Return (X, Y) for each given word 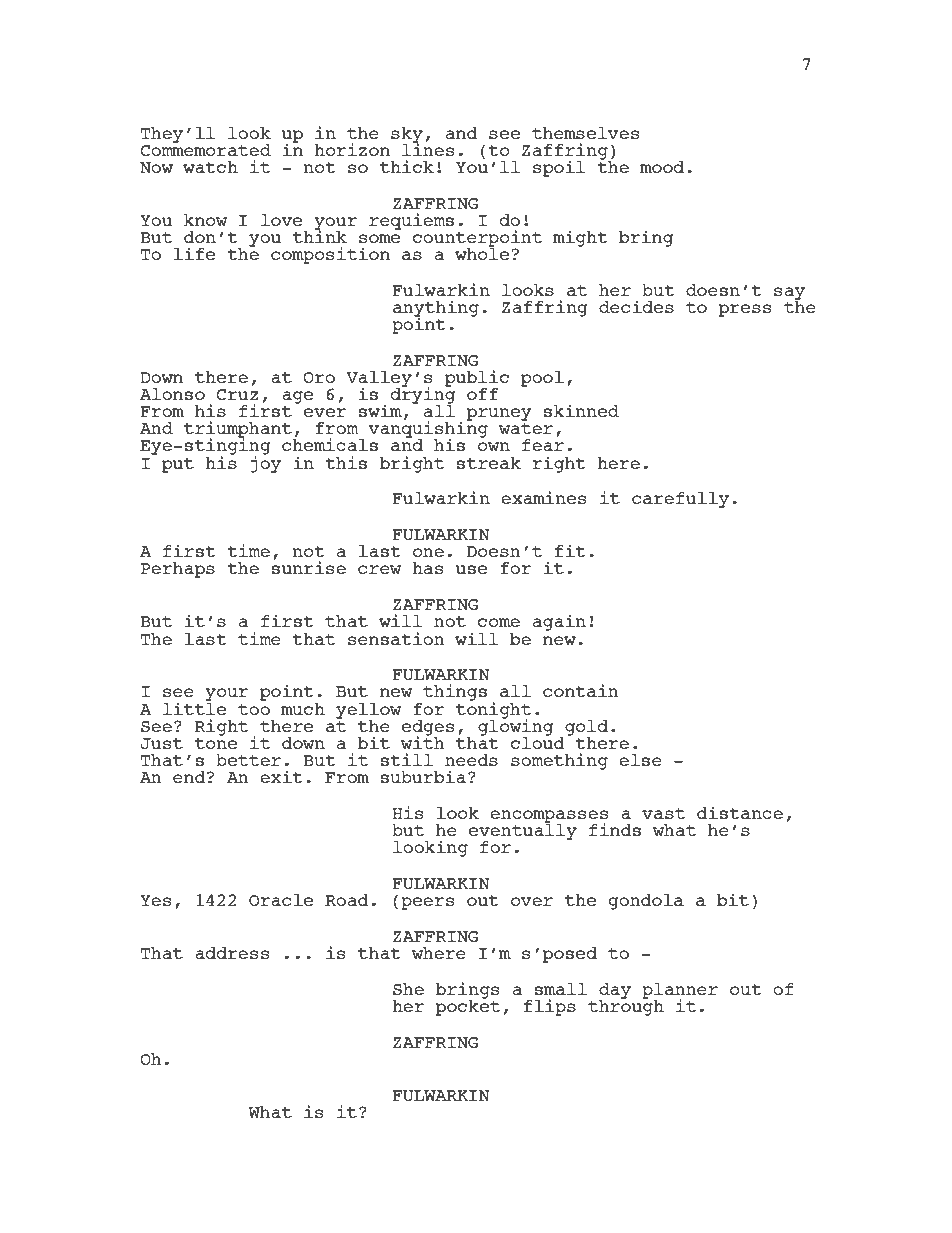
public (477, 379)
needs (471, 760)
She (408, 989)
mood (662, 167)
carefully (680, 500)
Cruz (238, 394)
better (248, 760)
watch (210, 167)
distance (740, 812)
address (232, 953)
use (471, 569)
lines (428, 148)
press (745, 310)
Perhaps (177, 570)
